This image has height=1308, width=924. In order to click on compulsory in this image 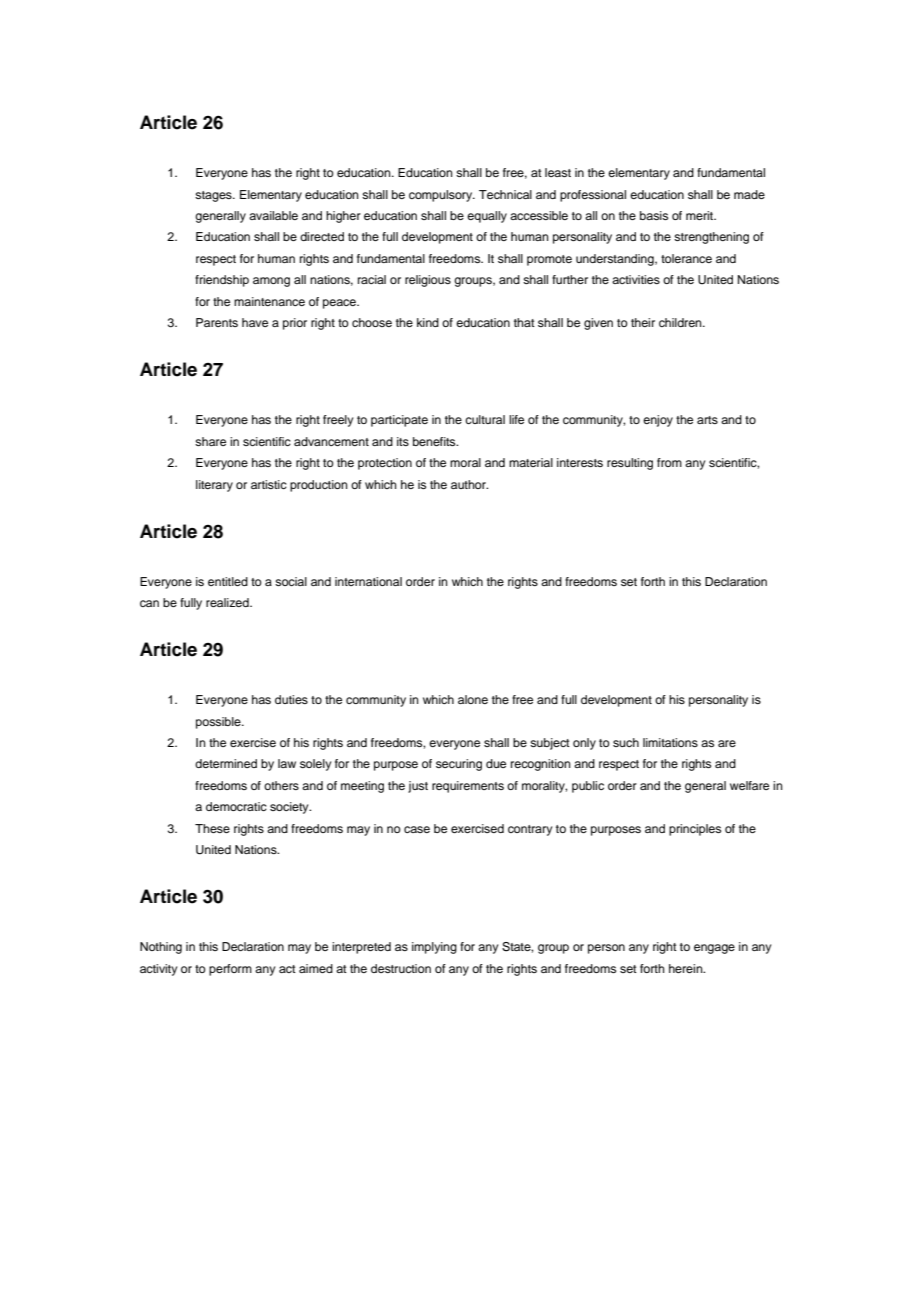, I will do `click(442, 196)`.
